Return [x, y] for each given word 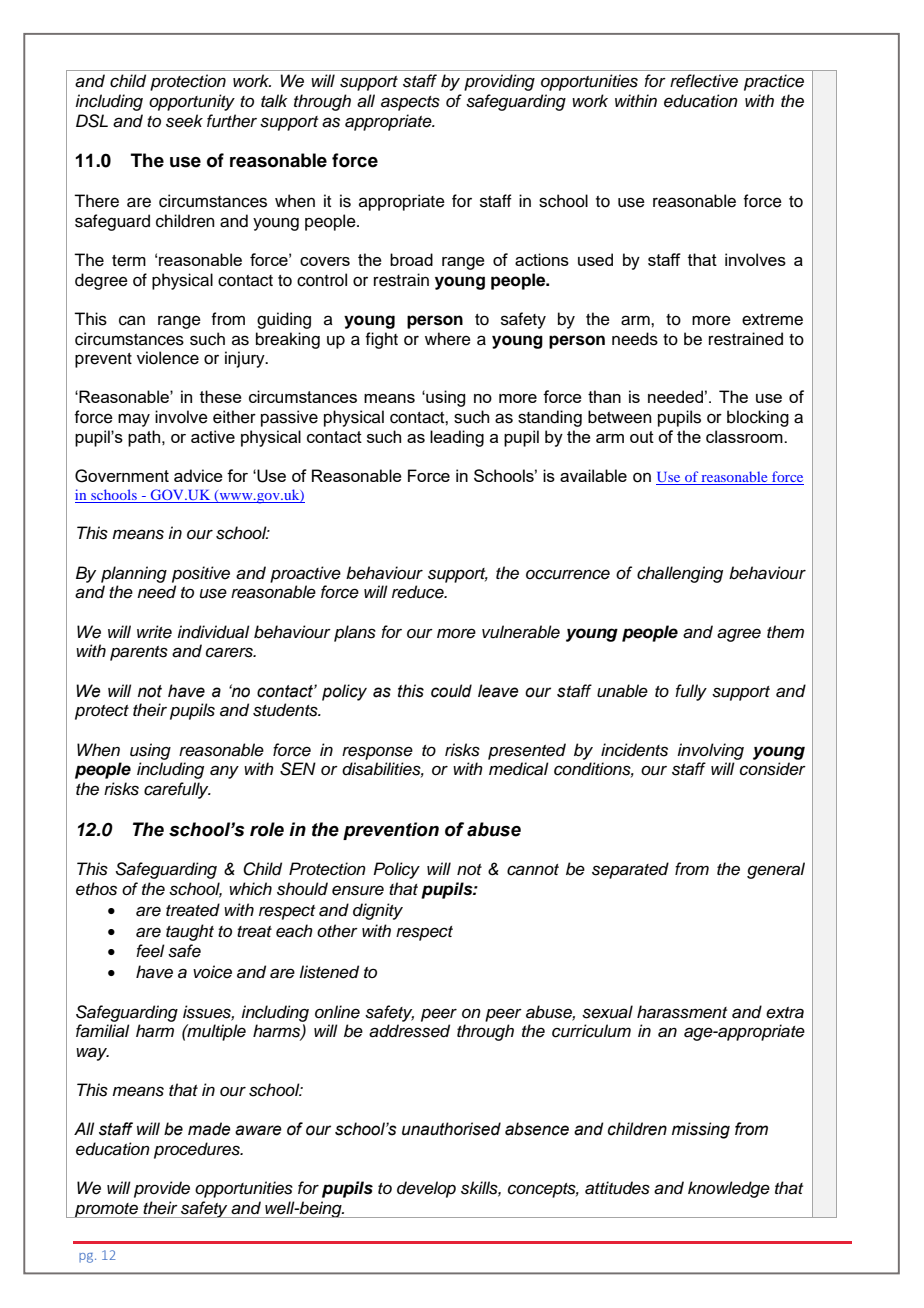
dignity [378, 911]
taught [190, 932]
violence [168, 358]
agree [739, 635]
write [154, 632]
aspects [410, 103]
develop [426, 1189]
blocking [758, 418]
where [448, 339]
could [451, 691]
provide [162, 1189]
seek [184, 121]
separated [630, 870]
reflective [704, 81]
